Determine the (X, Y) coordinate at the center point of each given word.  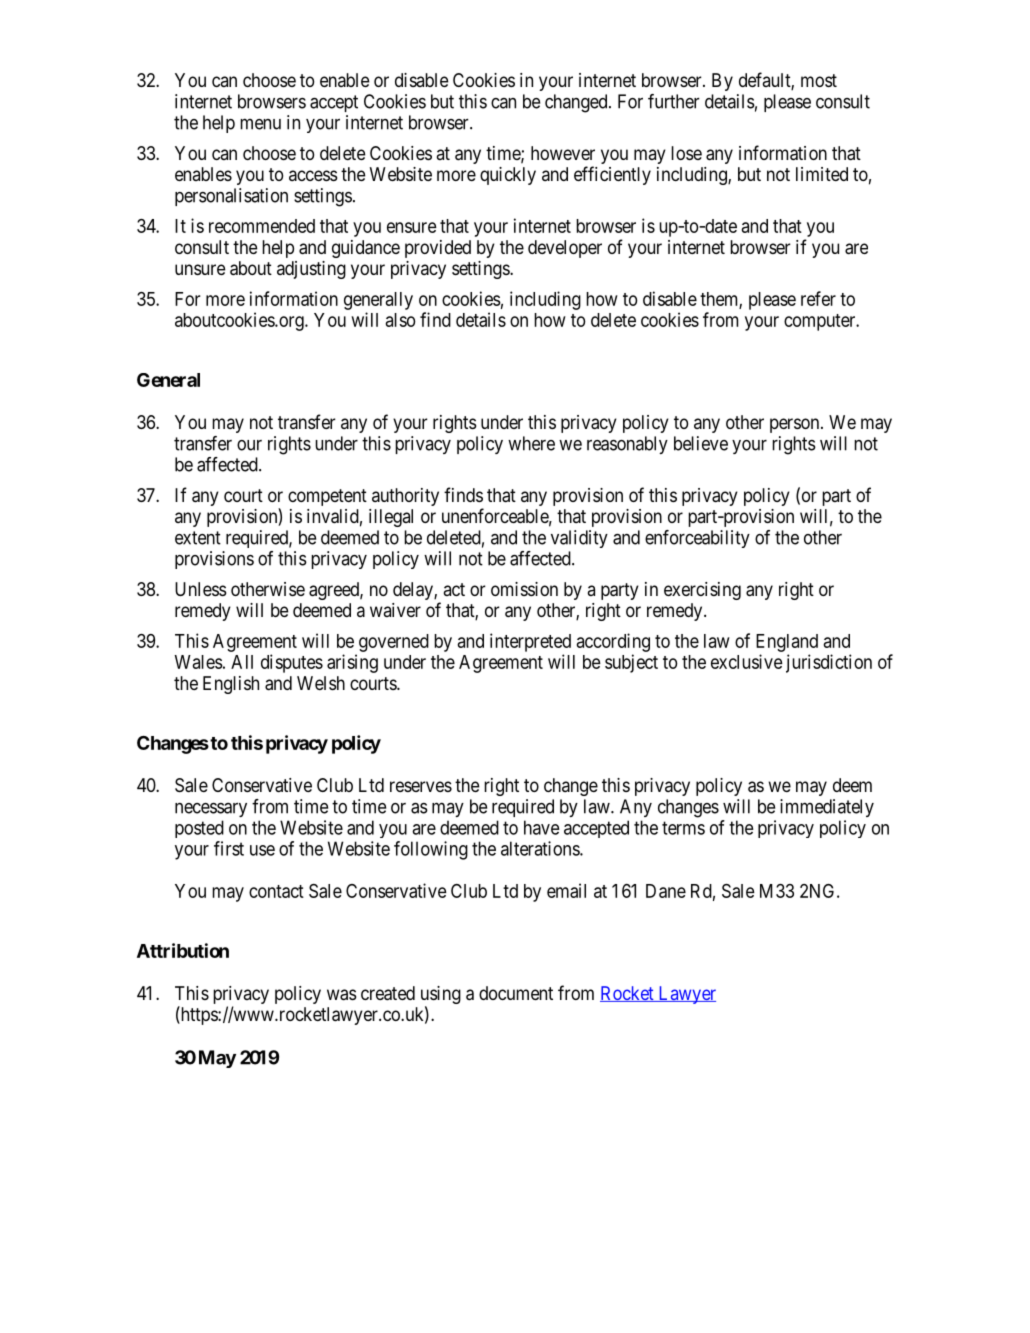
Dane (666, 891)
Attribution (183, 950)
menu (260, 124)
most (819, 80)
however (563, 153)
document (516, 993)
